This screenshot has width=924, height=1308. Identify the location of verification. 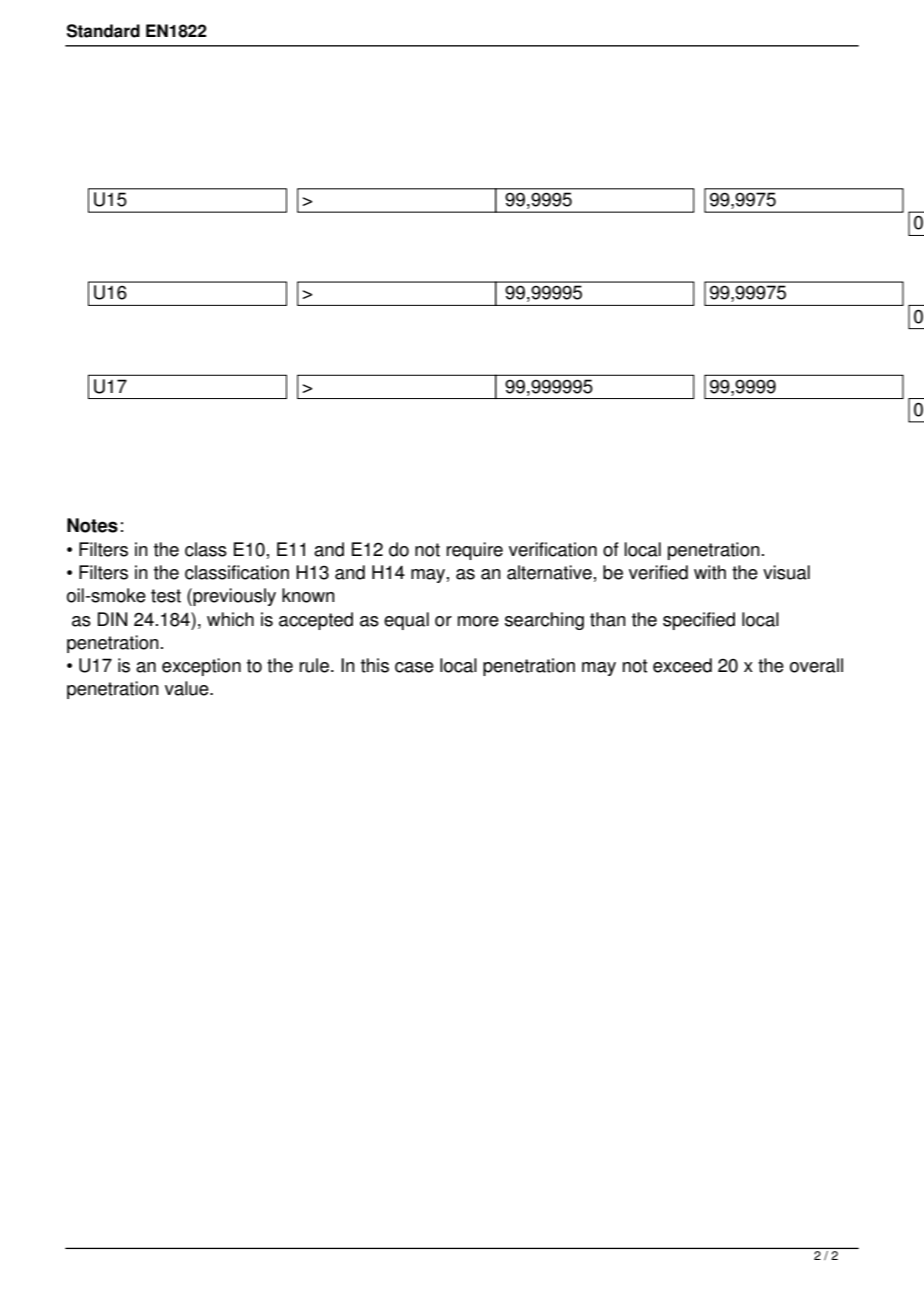
(553, 549).
